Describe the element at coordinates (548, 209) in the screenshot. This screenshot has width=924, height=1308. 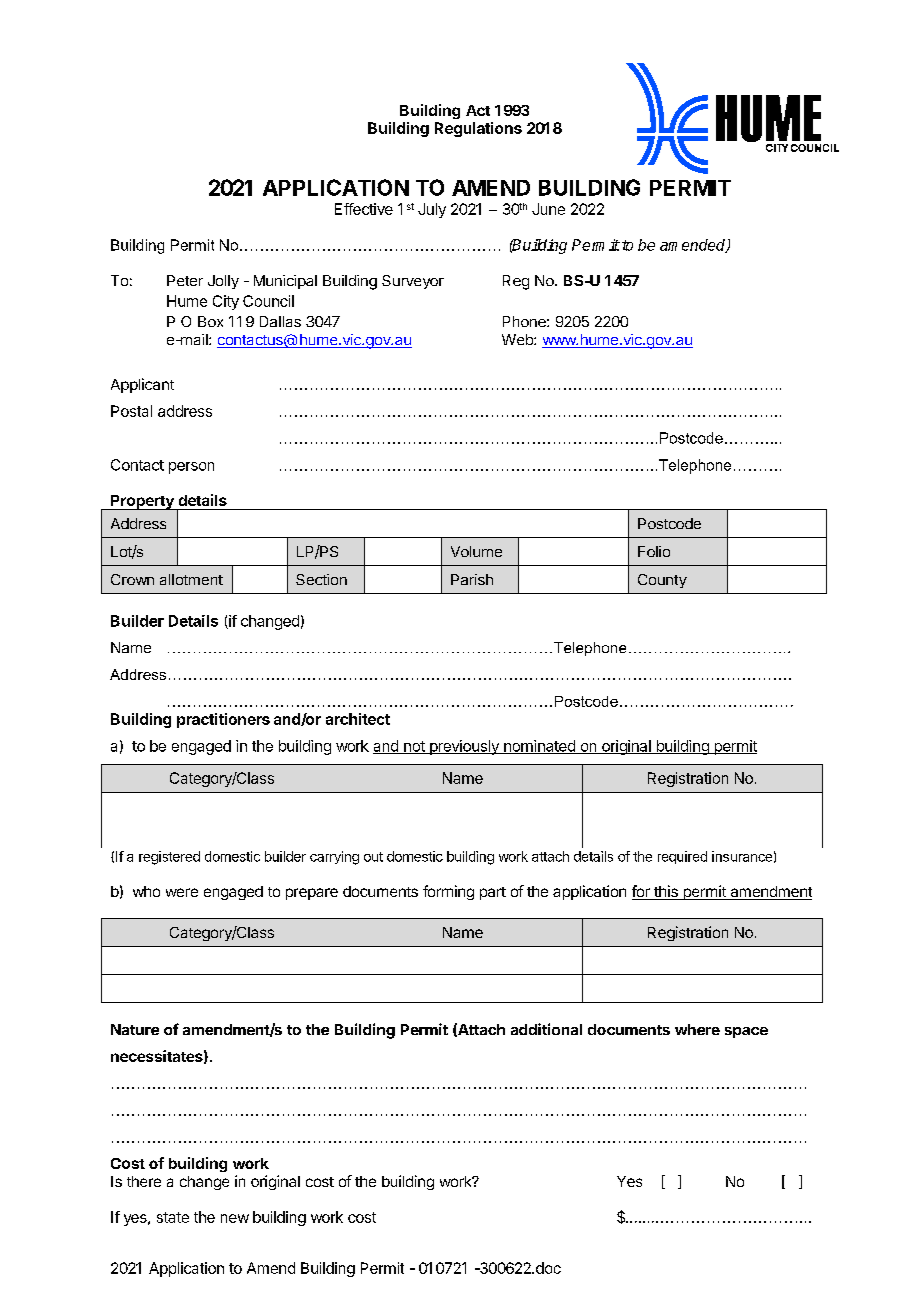
I see `June` at that location.
